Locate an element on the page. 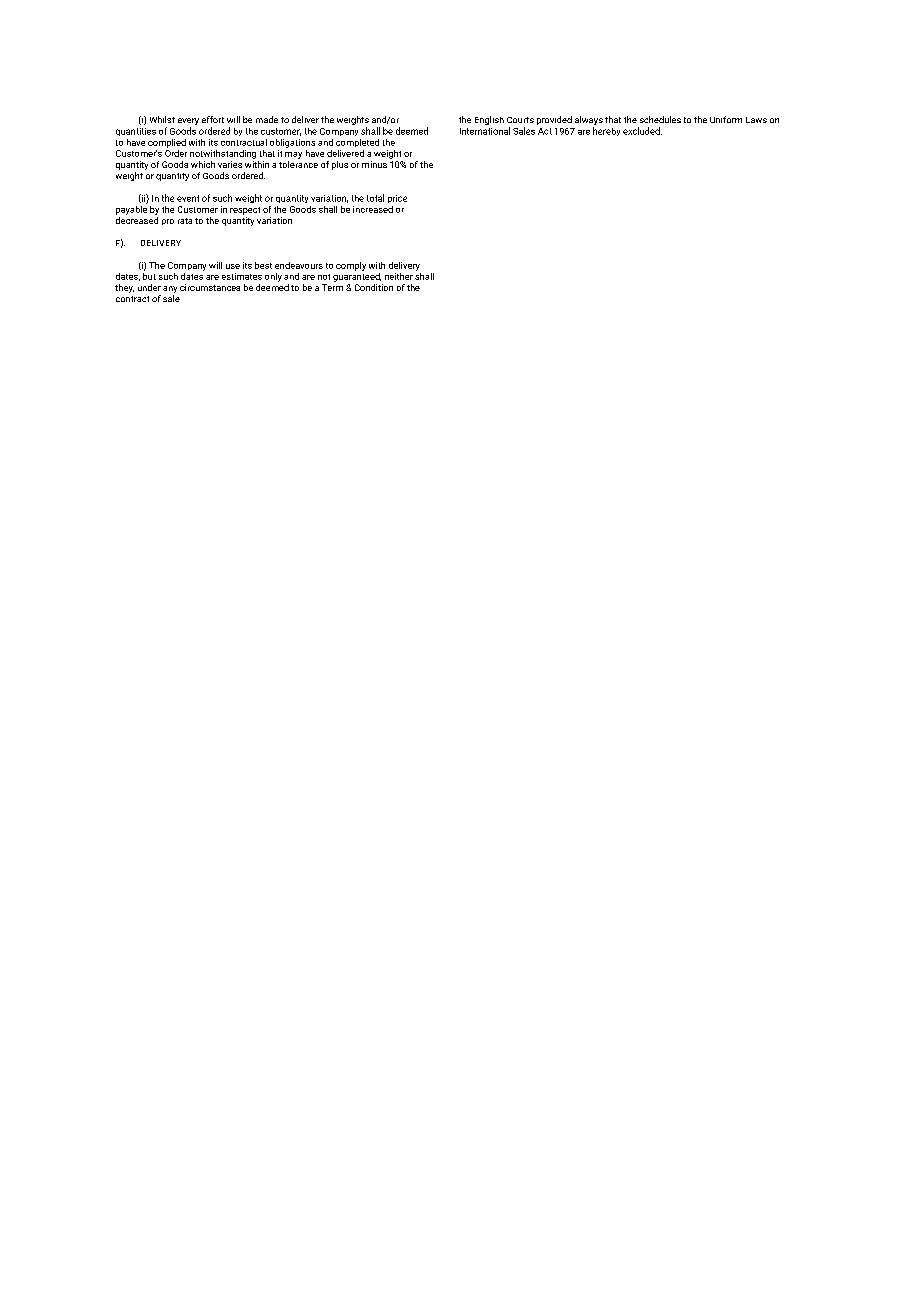 This document has height=1308, width=924. event is located at coordinates (188, 198).
